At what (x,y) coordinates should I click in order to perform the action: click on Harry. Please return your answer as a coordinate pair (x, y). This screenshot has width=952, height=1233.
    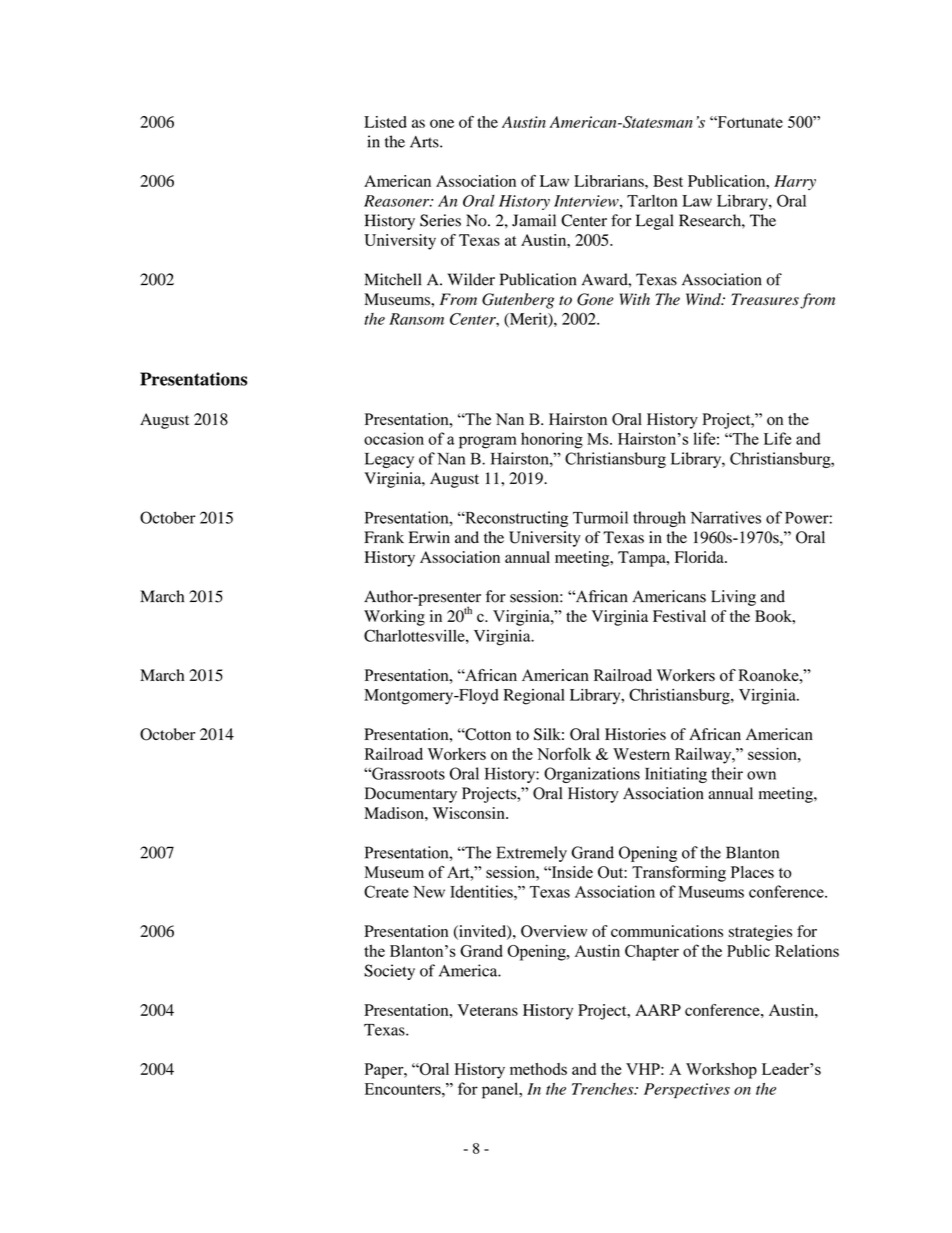
    Looking at the image, I should click on (795, 182).
